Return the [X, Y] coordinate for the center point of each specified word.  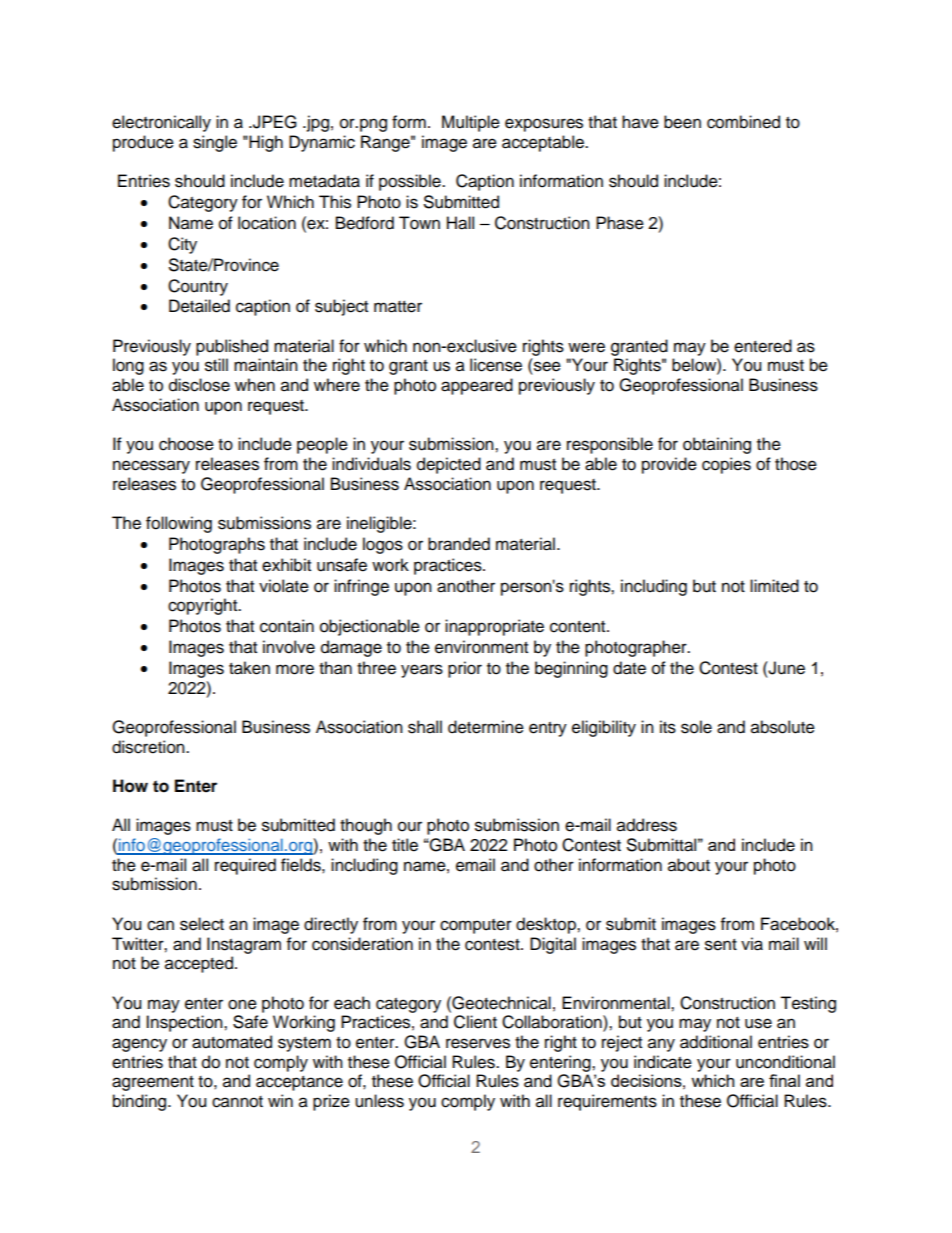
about [689, 865]
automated [232, 1042]
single [215, 143]
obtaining [717, 445]
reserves [478, 1043]
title [405, 845]
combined [743, 122]
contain [287, 626]
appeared [477, 386]
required [245, 866]
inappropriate [494, 627]
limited [774, 586]
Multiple [471, 123]
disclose [199, 385]
